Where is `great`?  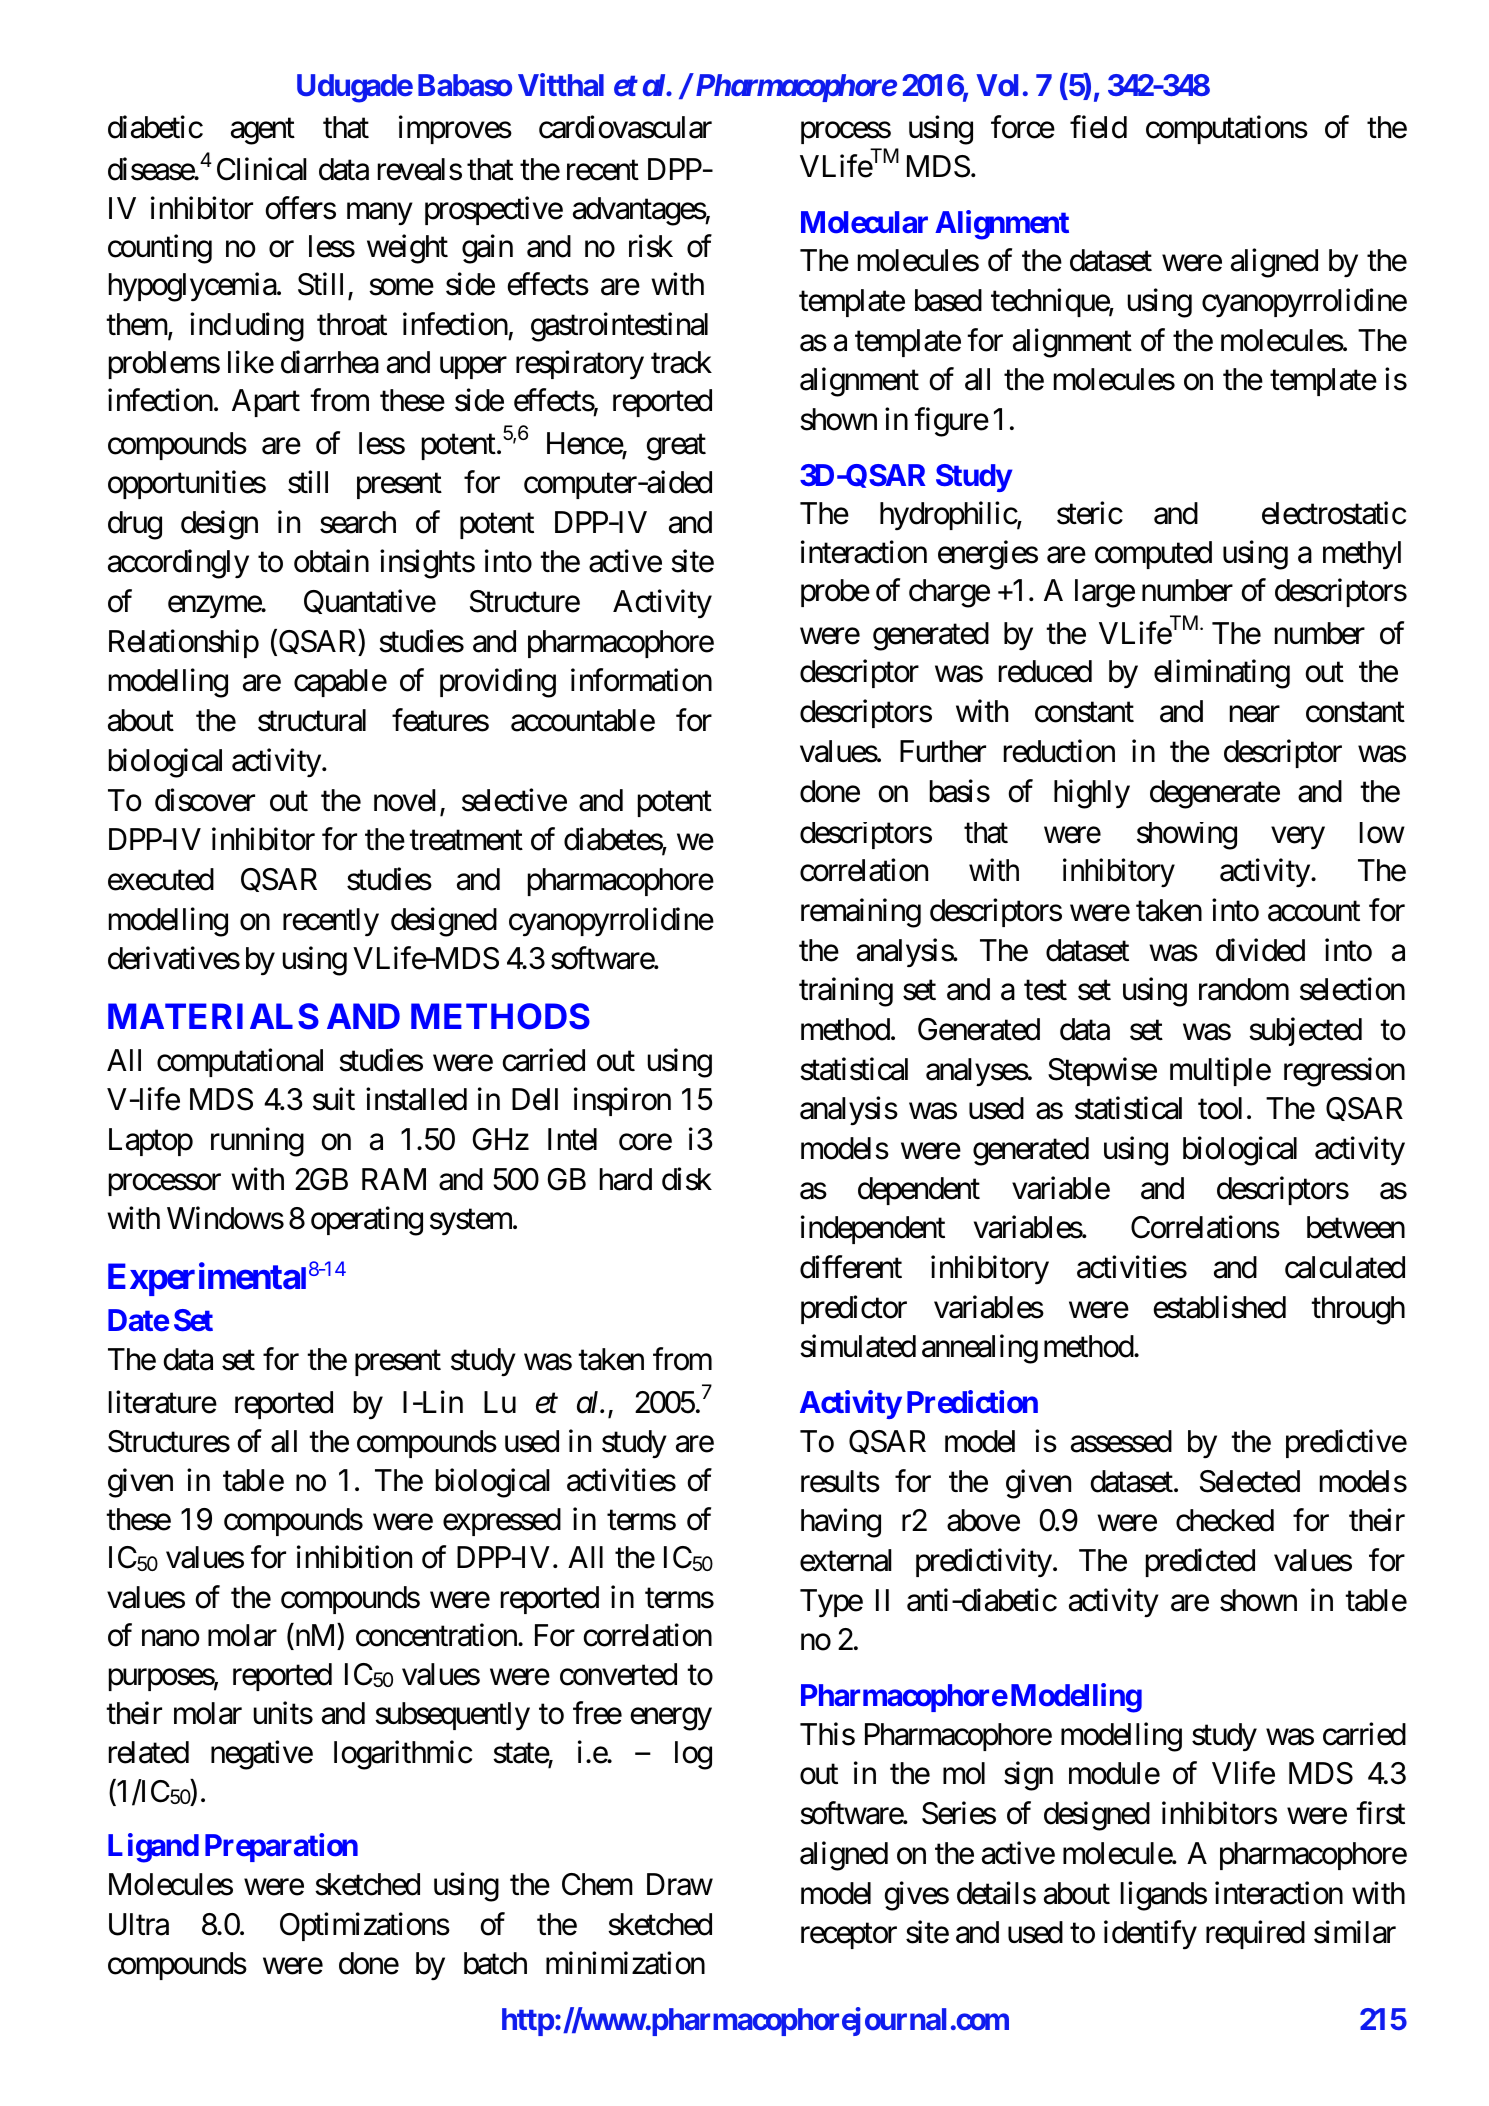 great is located at coordinates (676, 448).
